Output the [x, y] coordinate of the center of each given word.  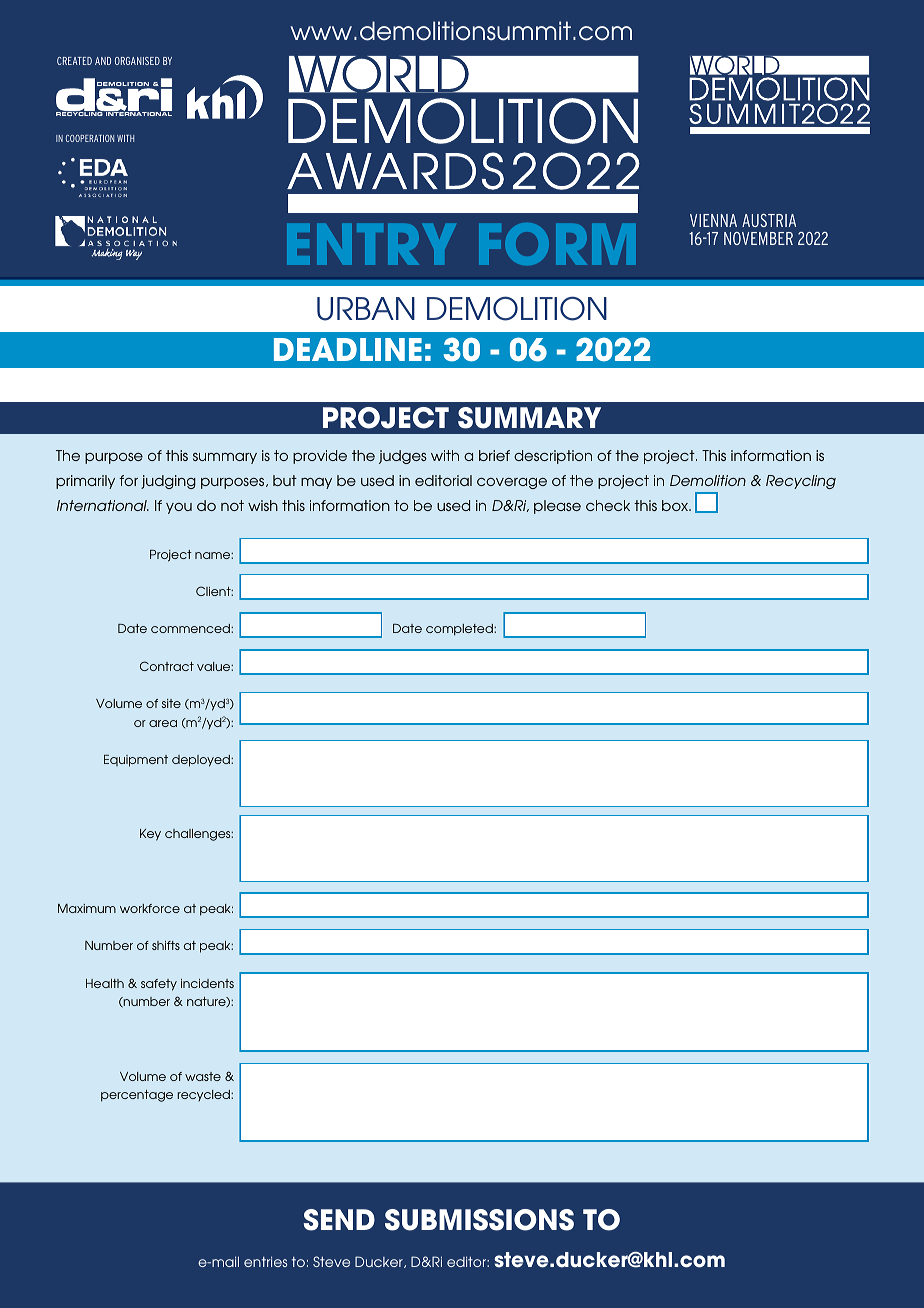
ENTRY [371, 244]
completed [460, 630]
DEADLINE [348, 349]
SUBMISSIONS [479, 1220]
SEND [339, 1220]
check [608, 505]
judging [168, 482]
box [676, 505]
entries [265, 1261]
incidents [207, 983]
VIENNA [713, 220]
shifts [166, 945]
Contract [167, 666]
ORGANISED [137, 61]
